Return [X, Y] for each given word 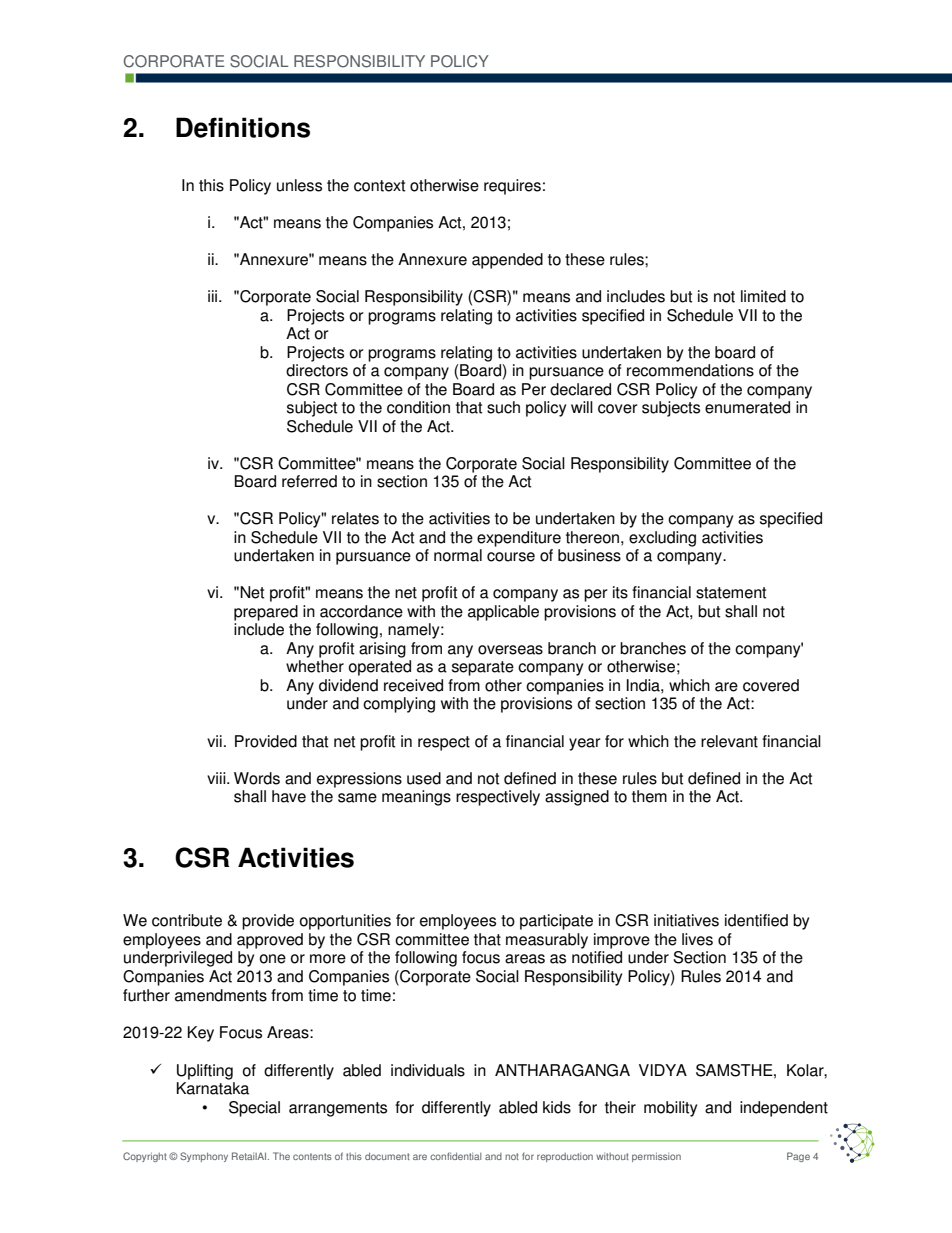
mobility [670, 1109]
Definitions [243, 127]
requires [512, 187]
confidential [455, 1156]
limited [763, 296]
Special [254, 1109]
